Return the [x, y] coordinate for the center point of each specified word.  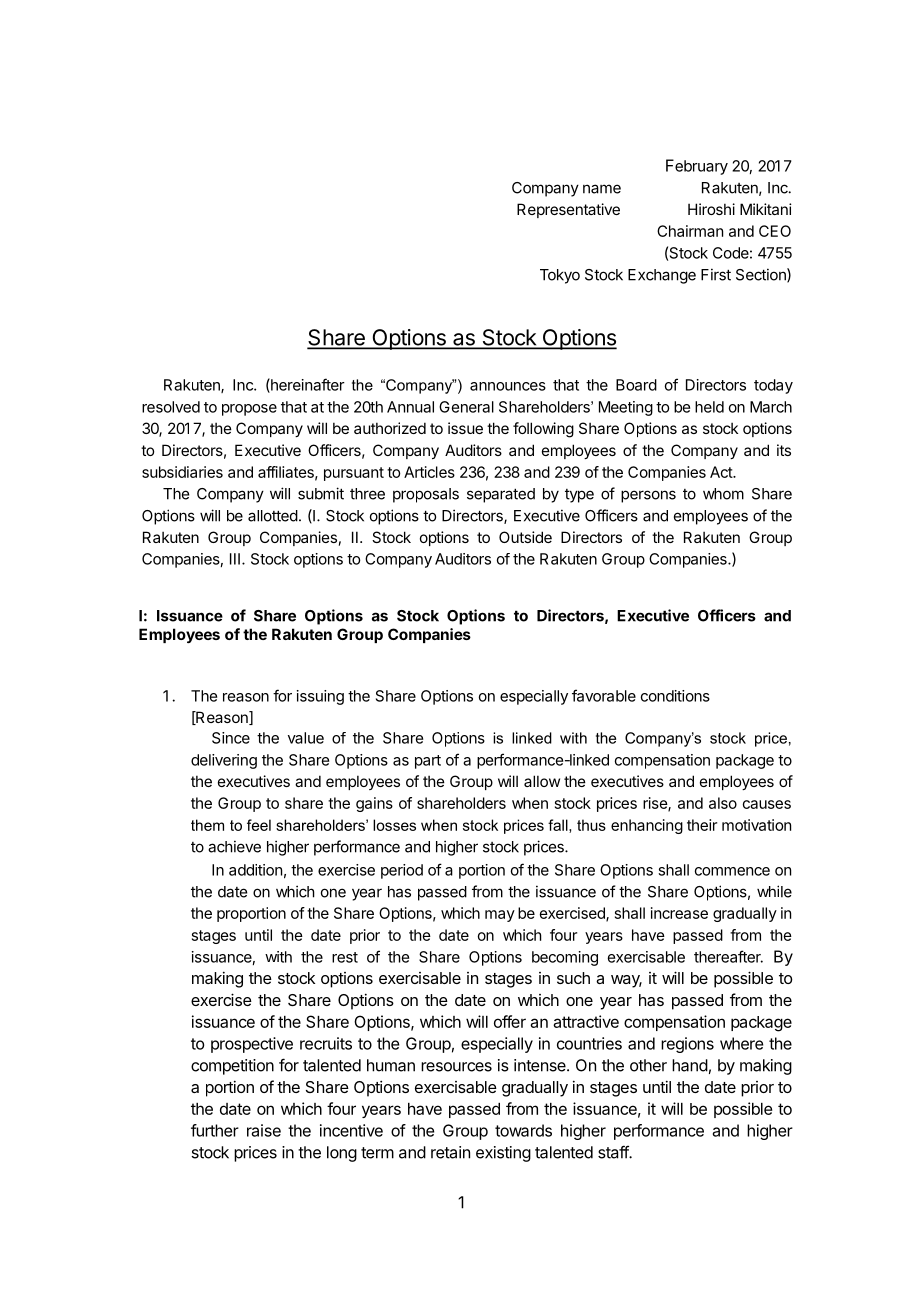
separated [501, 495]
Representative [568, 210]
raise [264, 1130]
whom [723, 494]
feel [259, 825]
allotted [273, 516]
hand [690, 1065]
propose [249, 410]
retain [450, 1152]
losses [394, 825]
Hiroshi [711, 209]
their [702, 825]
